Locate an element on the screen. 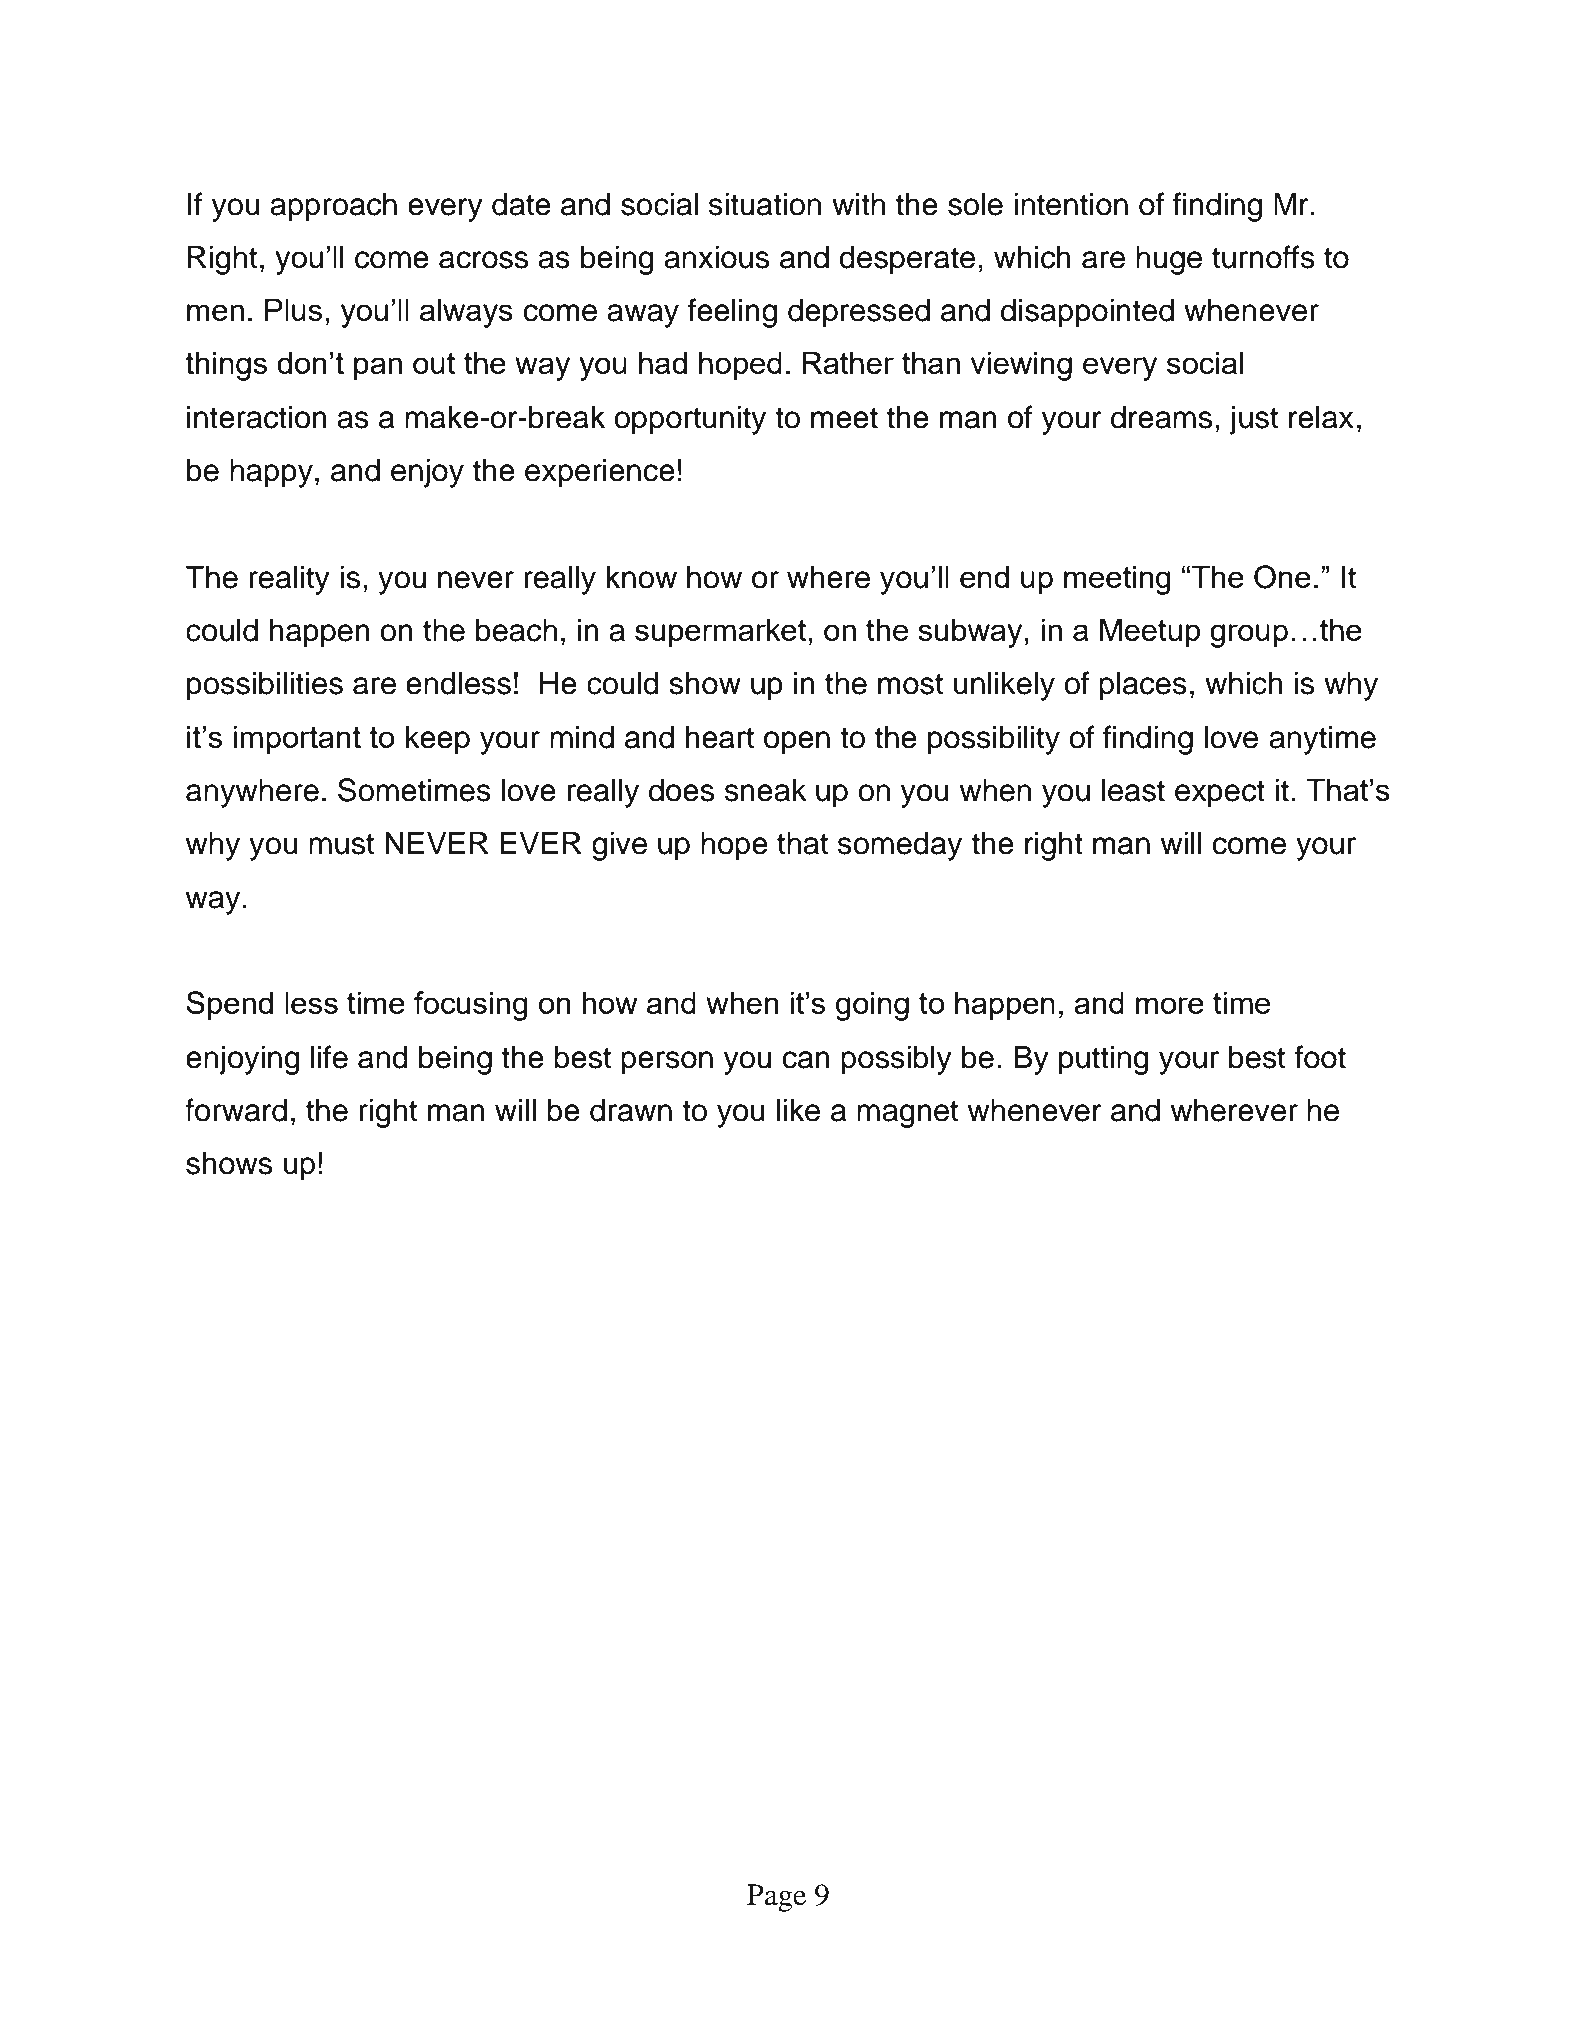 This screenshot has width=1577, height=2040. putting is located at coordinates (1104, 1060).
